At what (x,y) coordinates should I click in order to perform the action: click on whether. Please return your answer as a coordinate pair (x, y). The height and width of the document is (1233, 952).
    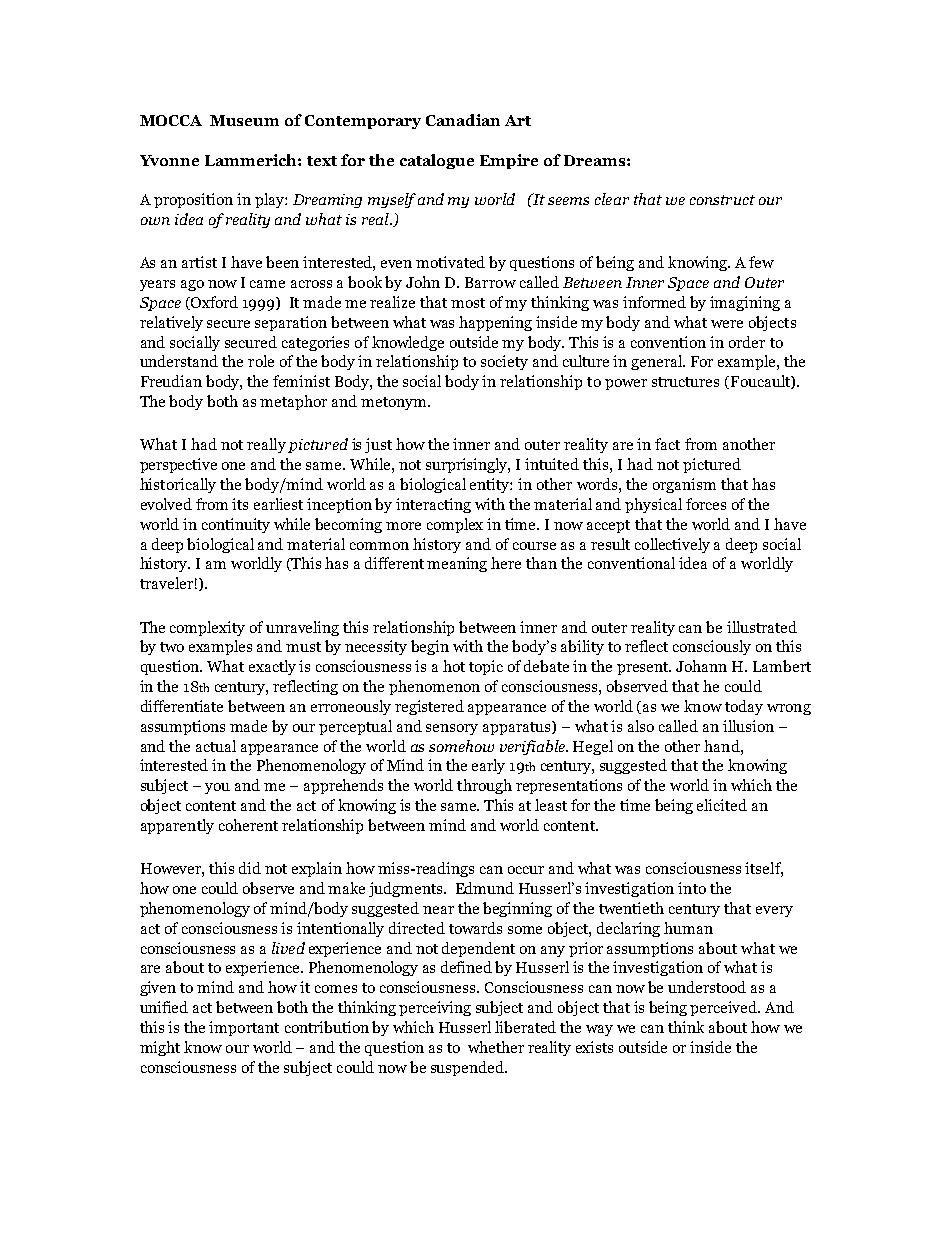
    Looking at the image, I should click on (496, 1047).
